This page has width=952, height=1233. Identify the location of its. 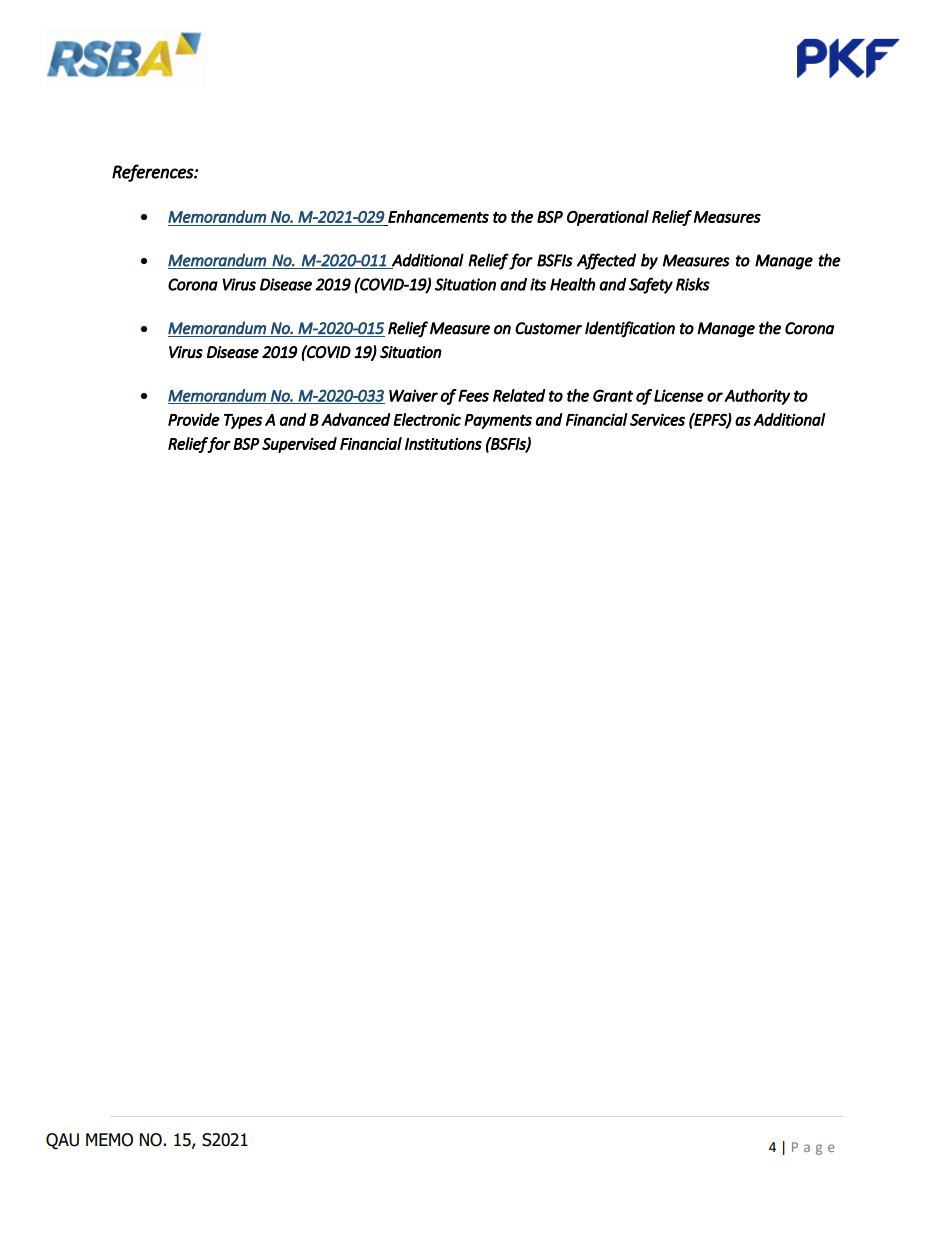
(538, 284).
